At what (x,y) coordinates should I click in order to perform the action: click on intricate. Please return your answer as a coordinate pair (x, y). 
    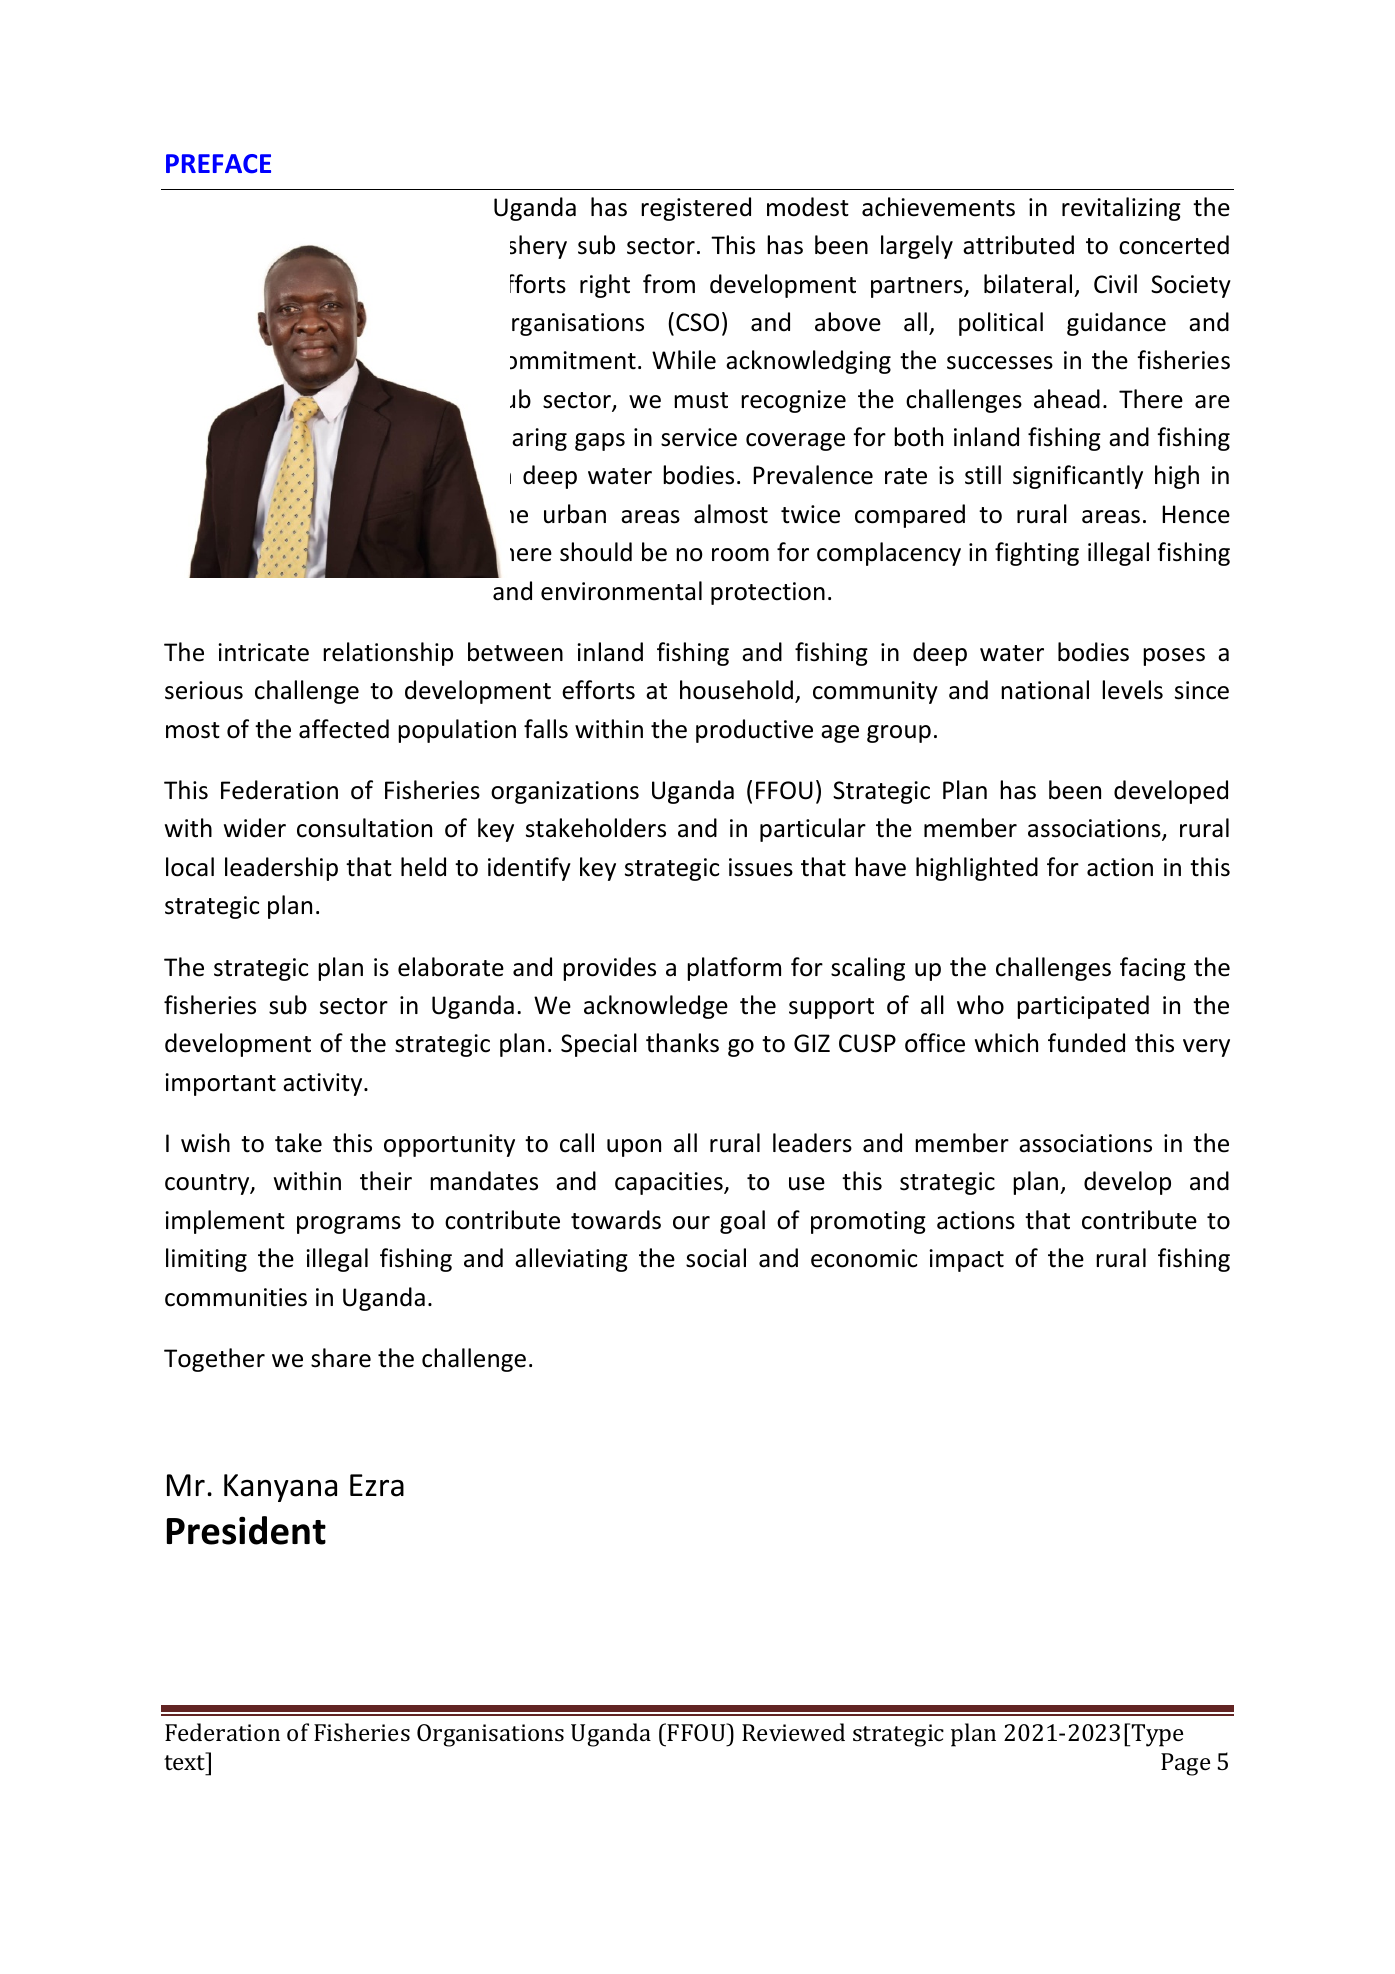
    Looking at the image, I should click on (263, 652).
